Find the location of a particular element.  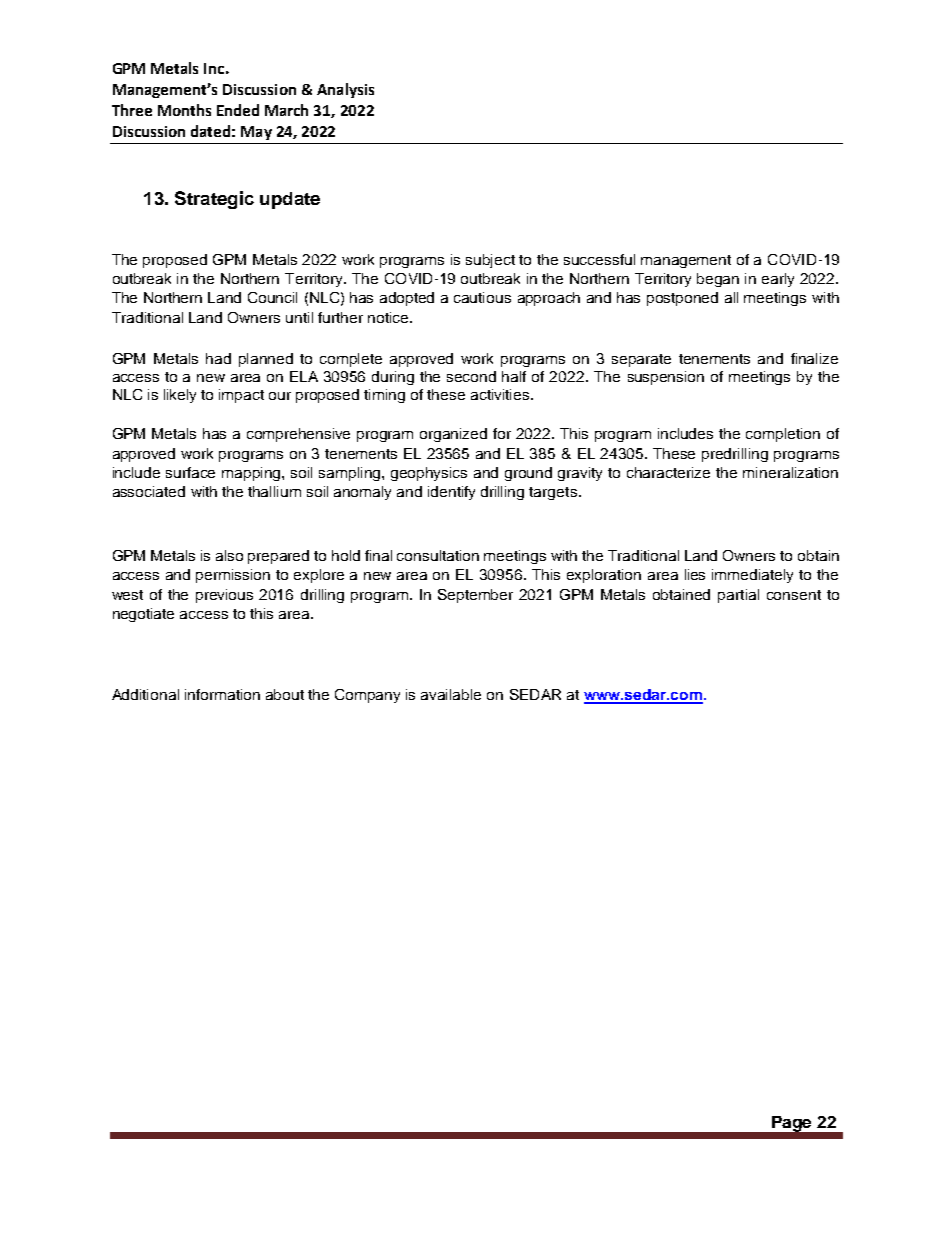

identify is located at coordinates (451, 493).
